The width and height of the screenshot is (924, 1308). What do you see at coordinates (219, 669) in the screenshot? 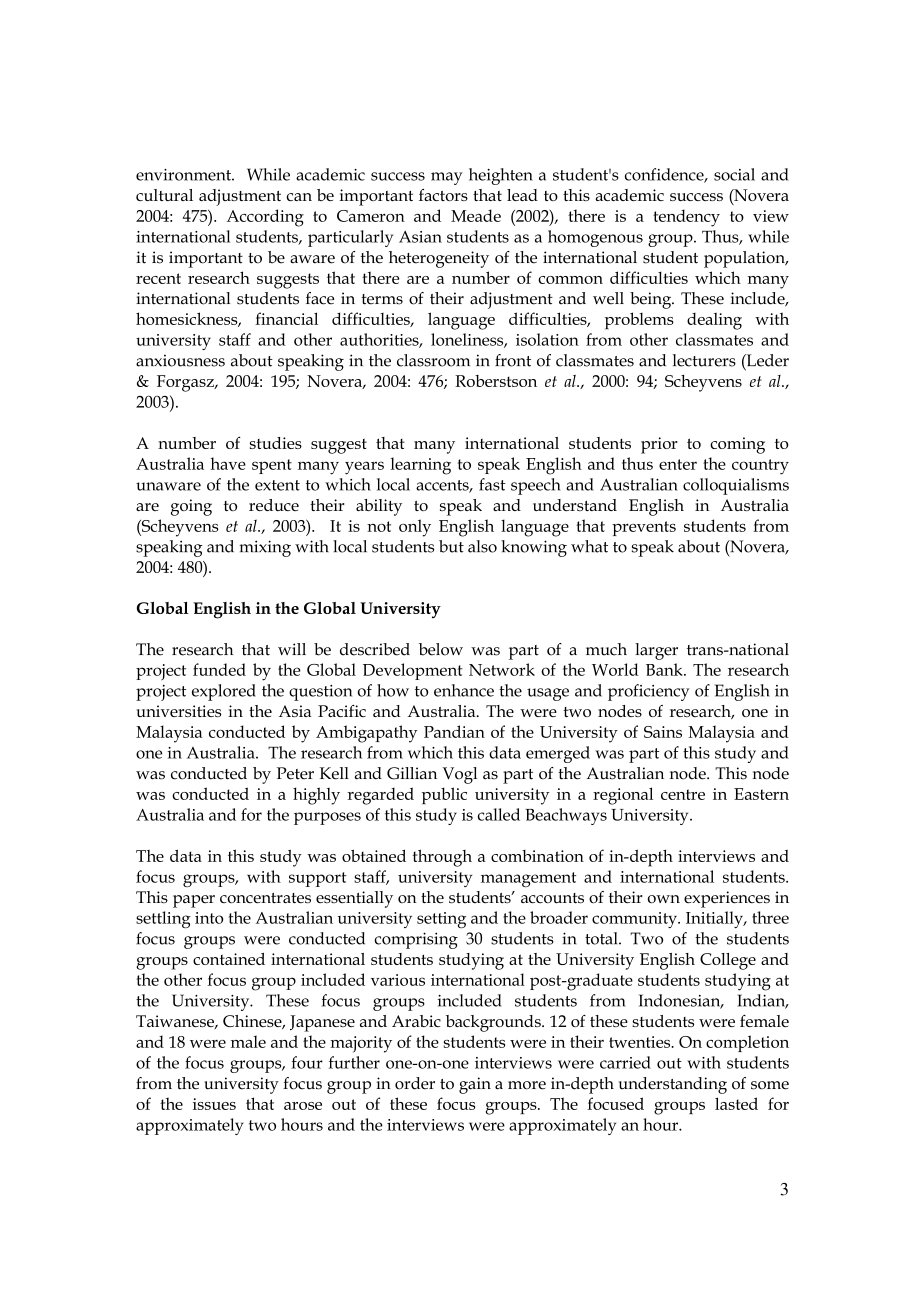
I see `funded` at bounding box center [219, 669].
